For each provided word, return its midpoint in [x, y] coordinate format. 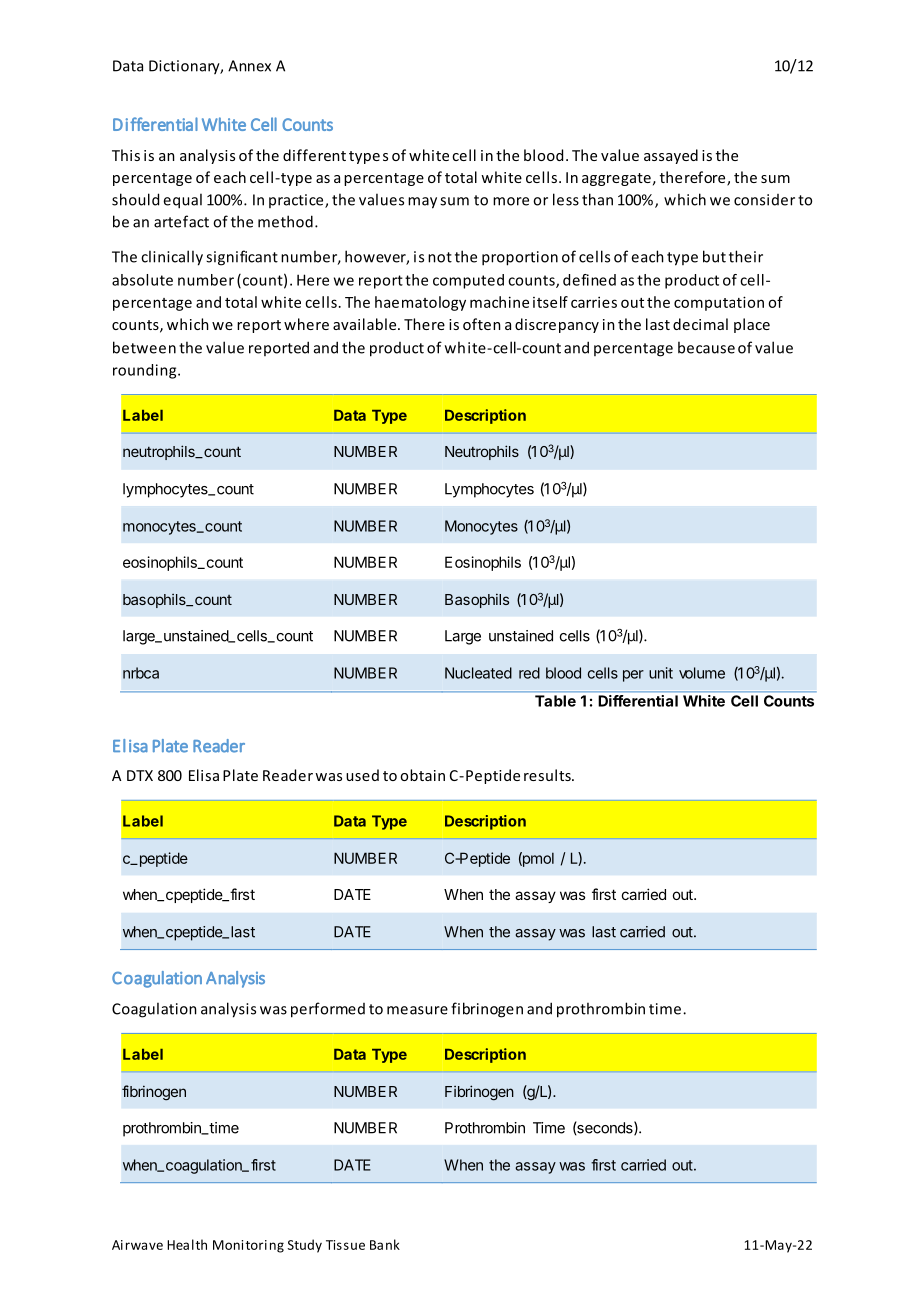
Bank [385, 1244]
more [511, 201]
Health [187, 1244]
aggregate [616, 179]
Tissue [345, 1245]
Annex [249, 66]
